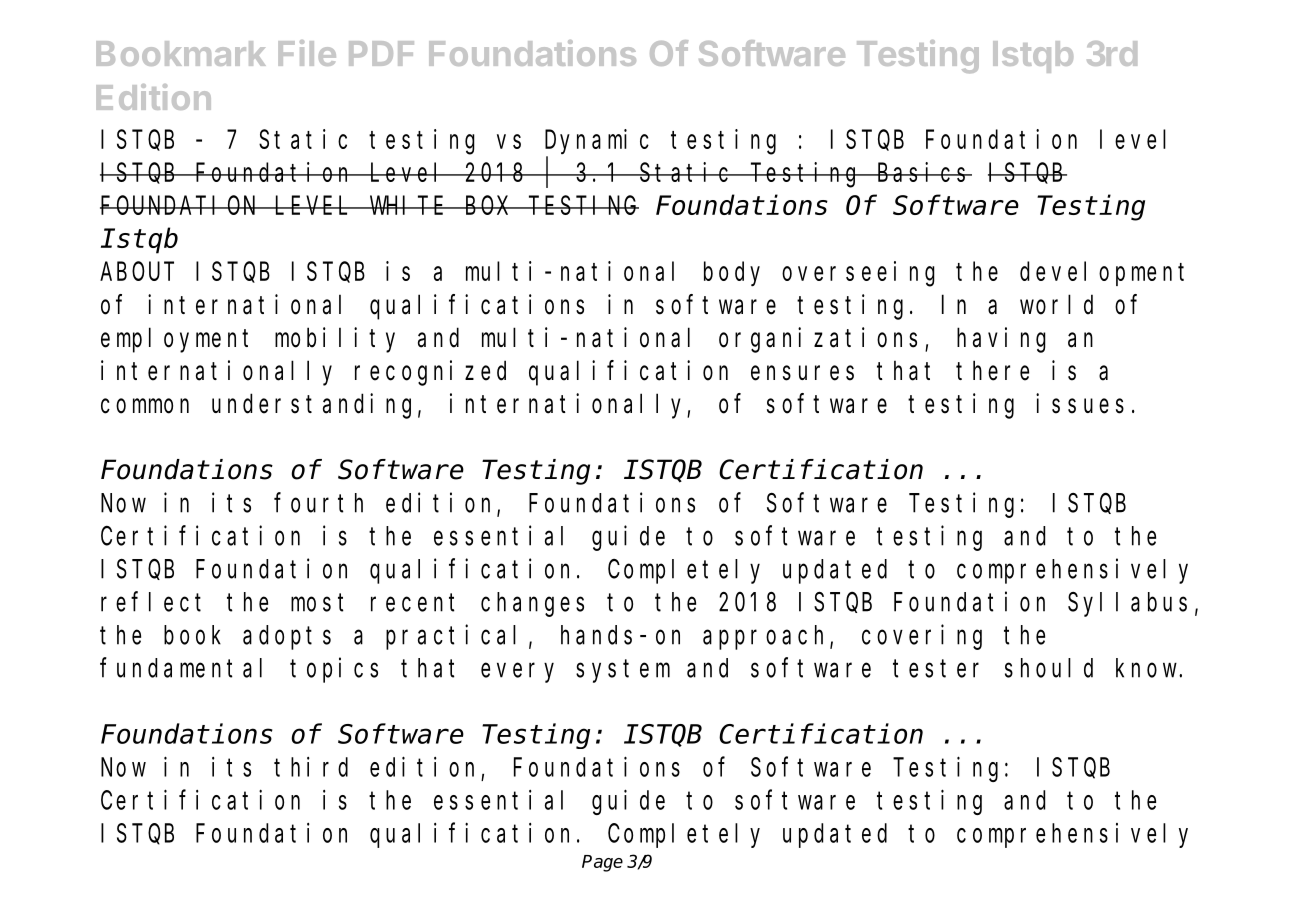  Describe the element at coordinates (1127, 604) in the screenshot. I see `Syllabus` at that location.
